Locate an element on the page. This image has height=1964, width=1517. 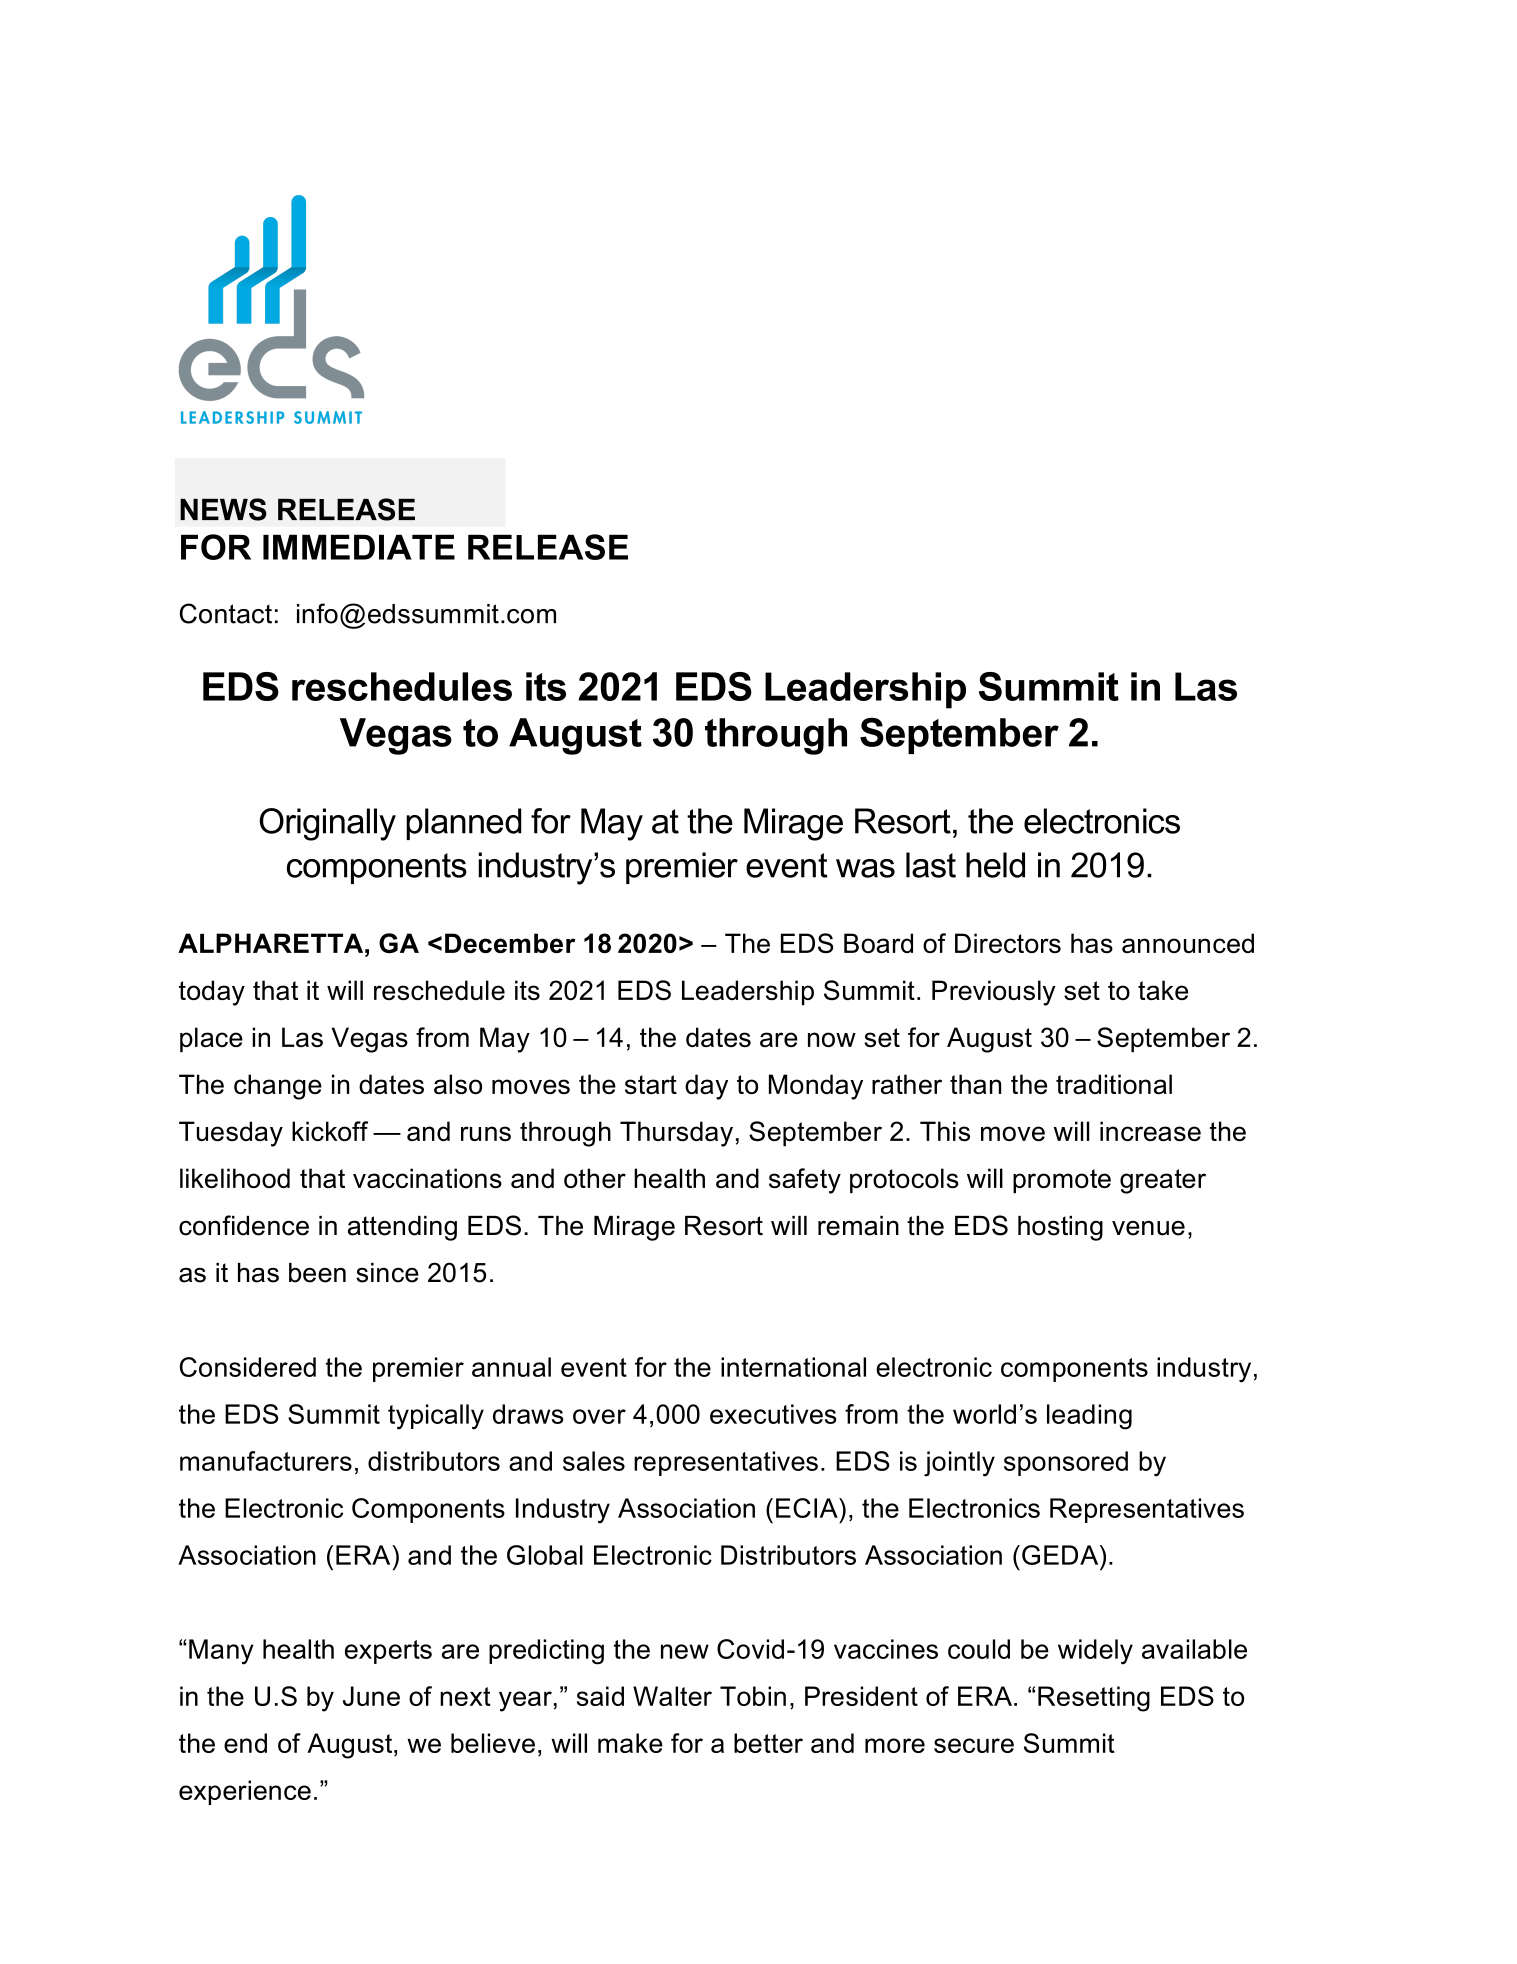
promote is located at coordinates (1062, 1181).
